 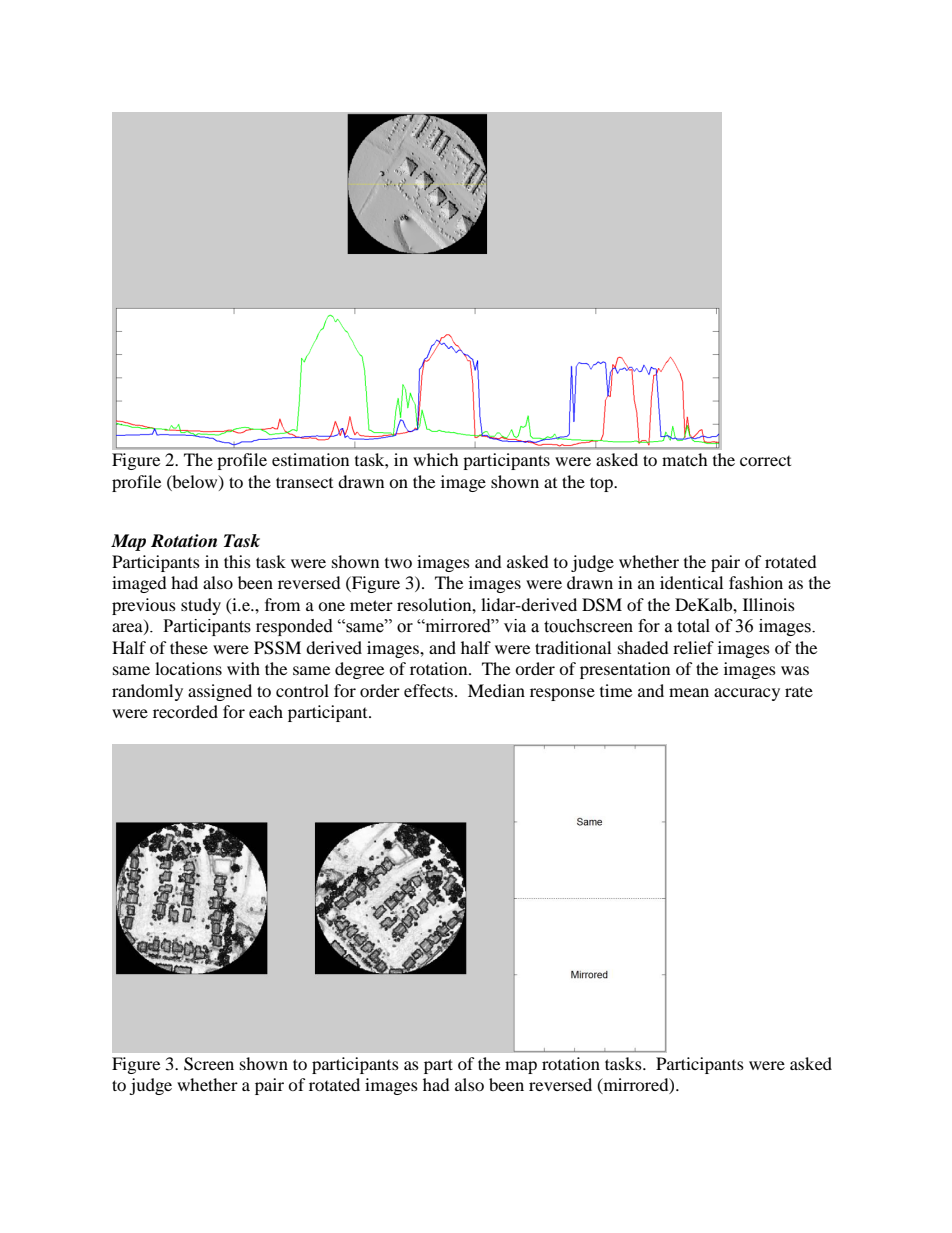 What do you see at coordinates (398, 563) in the screenshot?
I see `two` at bounding box center [398, 563].
